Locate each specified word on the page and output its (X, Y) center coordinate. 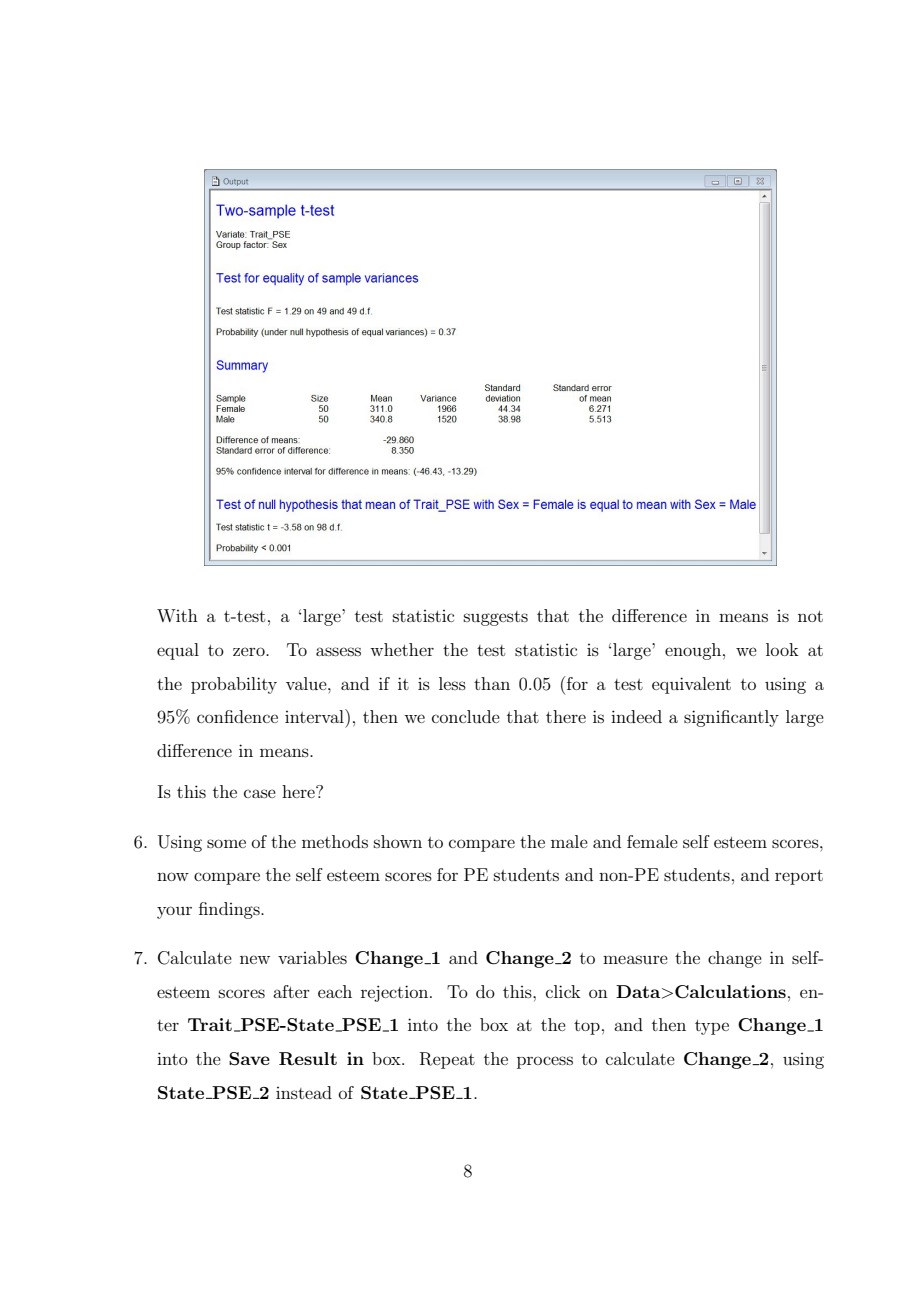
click (563, 991)
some (226, 843)
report (799, 877)
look (782, 649)
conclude (466, 716)
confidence (237, 716)
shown (398, 841)
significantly (731, 718)
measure (635, 959)
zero (250, 651)
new (255, 959)
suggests (496, 618)
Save (249, 1059)
